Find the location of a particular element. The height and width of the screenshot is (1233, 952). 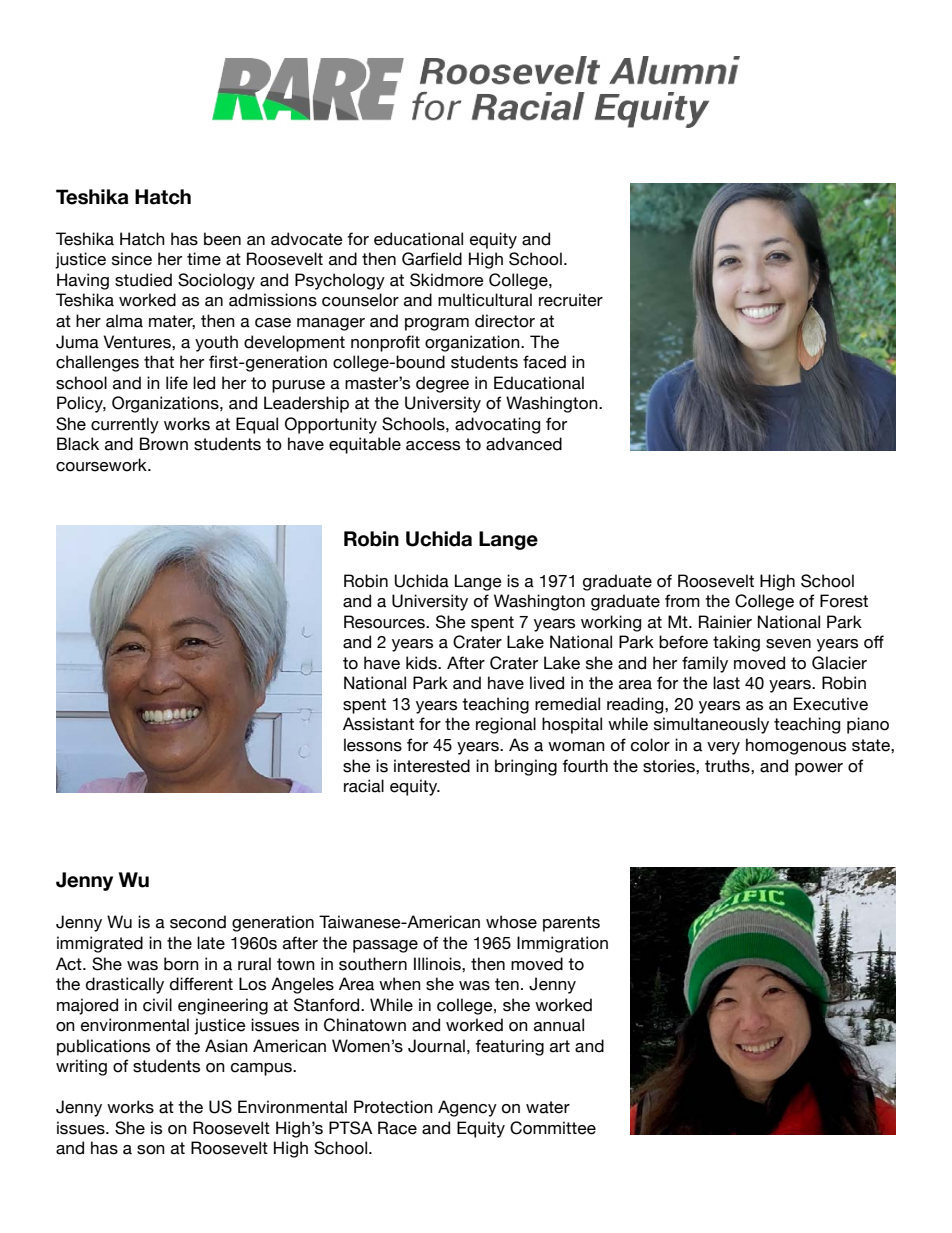

writing is located at coordinates (81, 1067).
